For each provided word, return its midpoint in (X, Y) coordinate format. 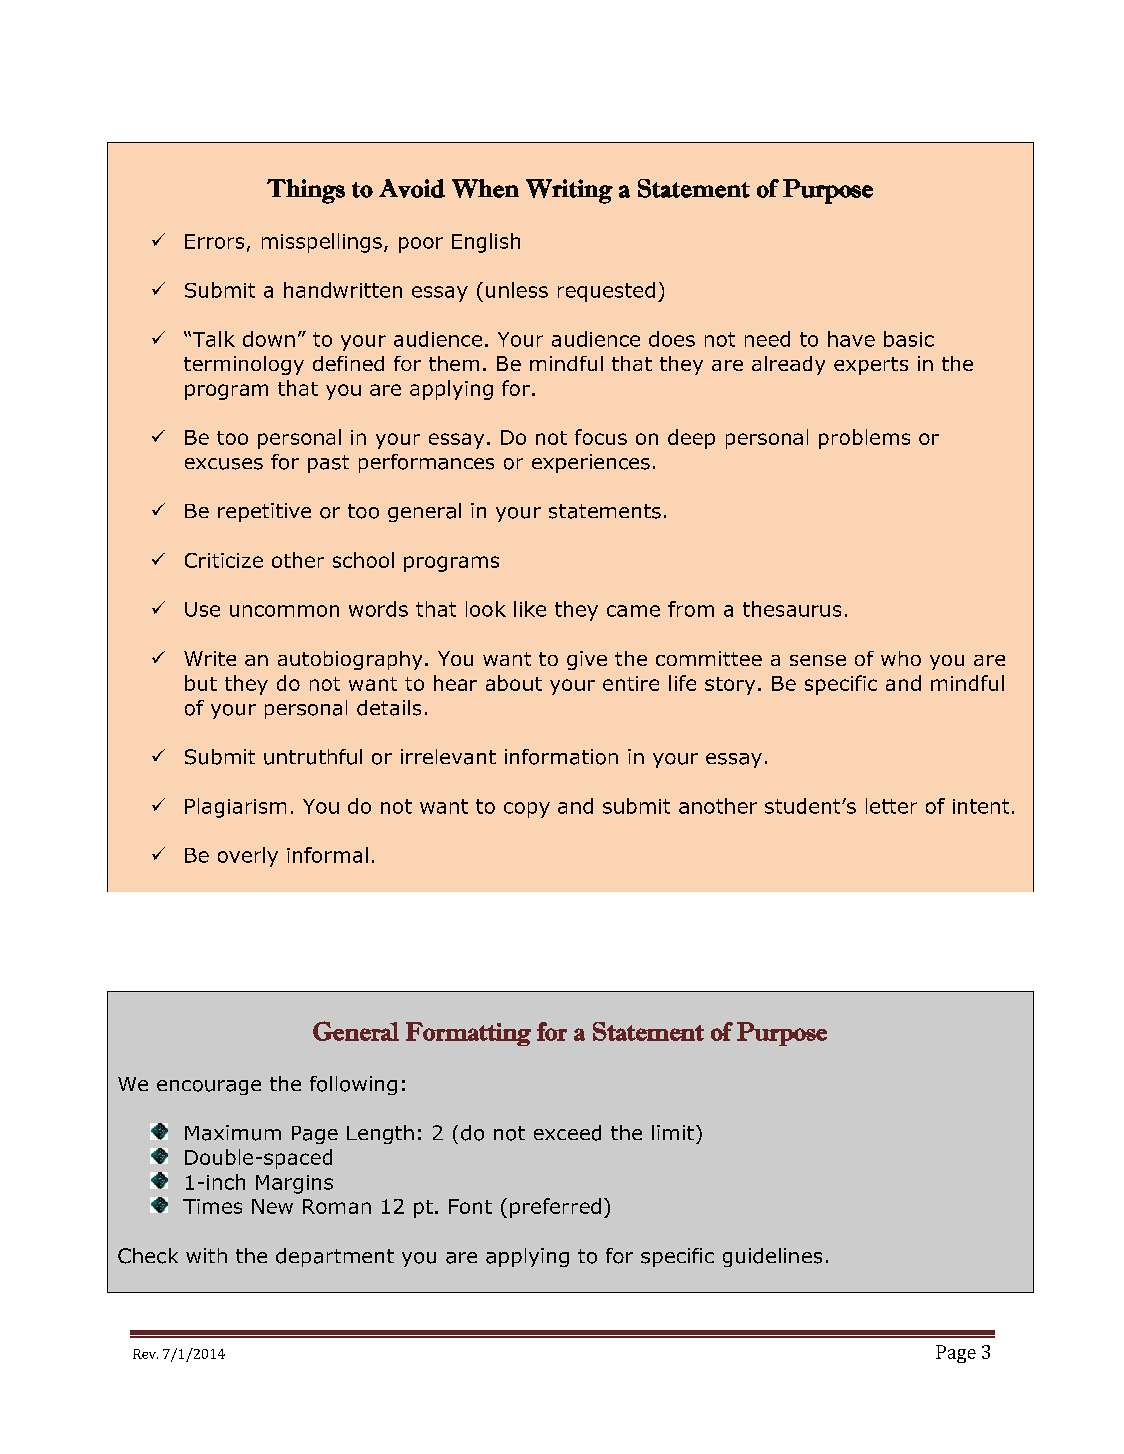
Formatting (468, 1034)
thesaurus (792, 609)
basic (909, 339)
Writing (569, 191)
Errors (214, 241)
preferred (555, 1208)
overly (248, 857)
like (530, 609)
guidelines (772, 1257)
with (206, 1255)
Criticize (224, 560)
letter (891, 806)
